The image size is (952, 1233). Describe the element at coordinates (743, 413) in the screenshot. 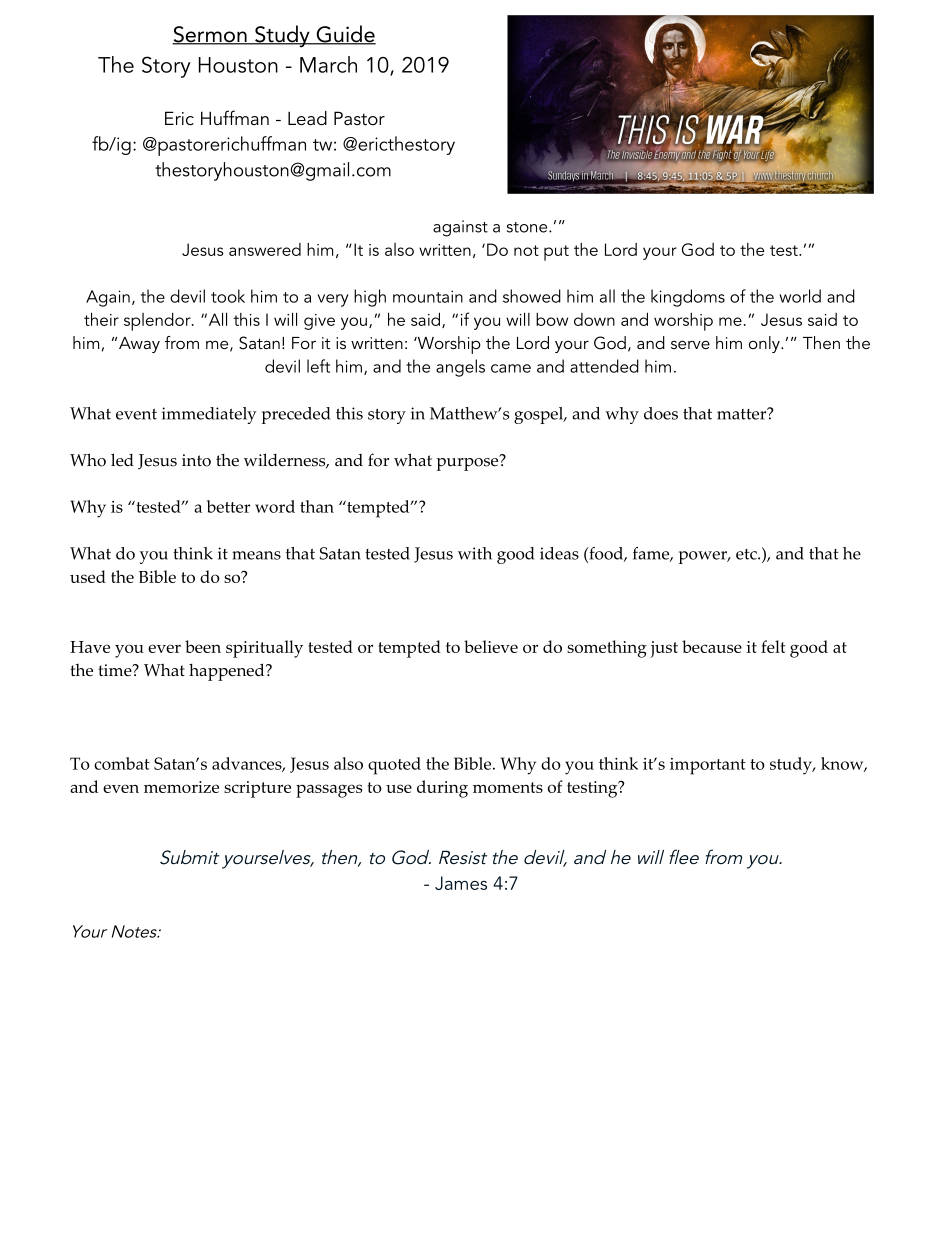

I see `matter` at that location.
